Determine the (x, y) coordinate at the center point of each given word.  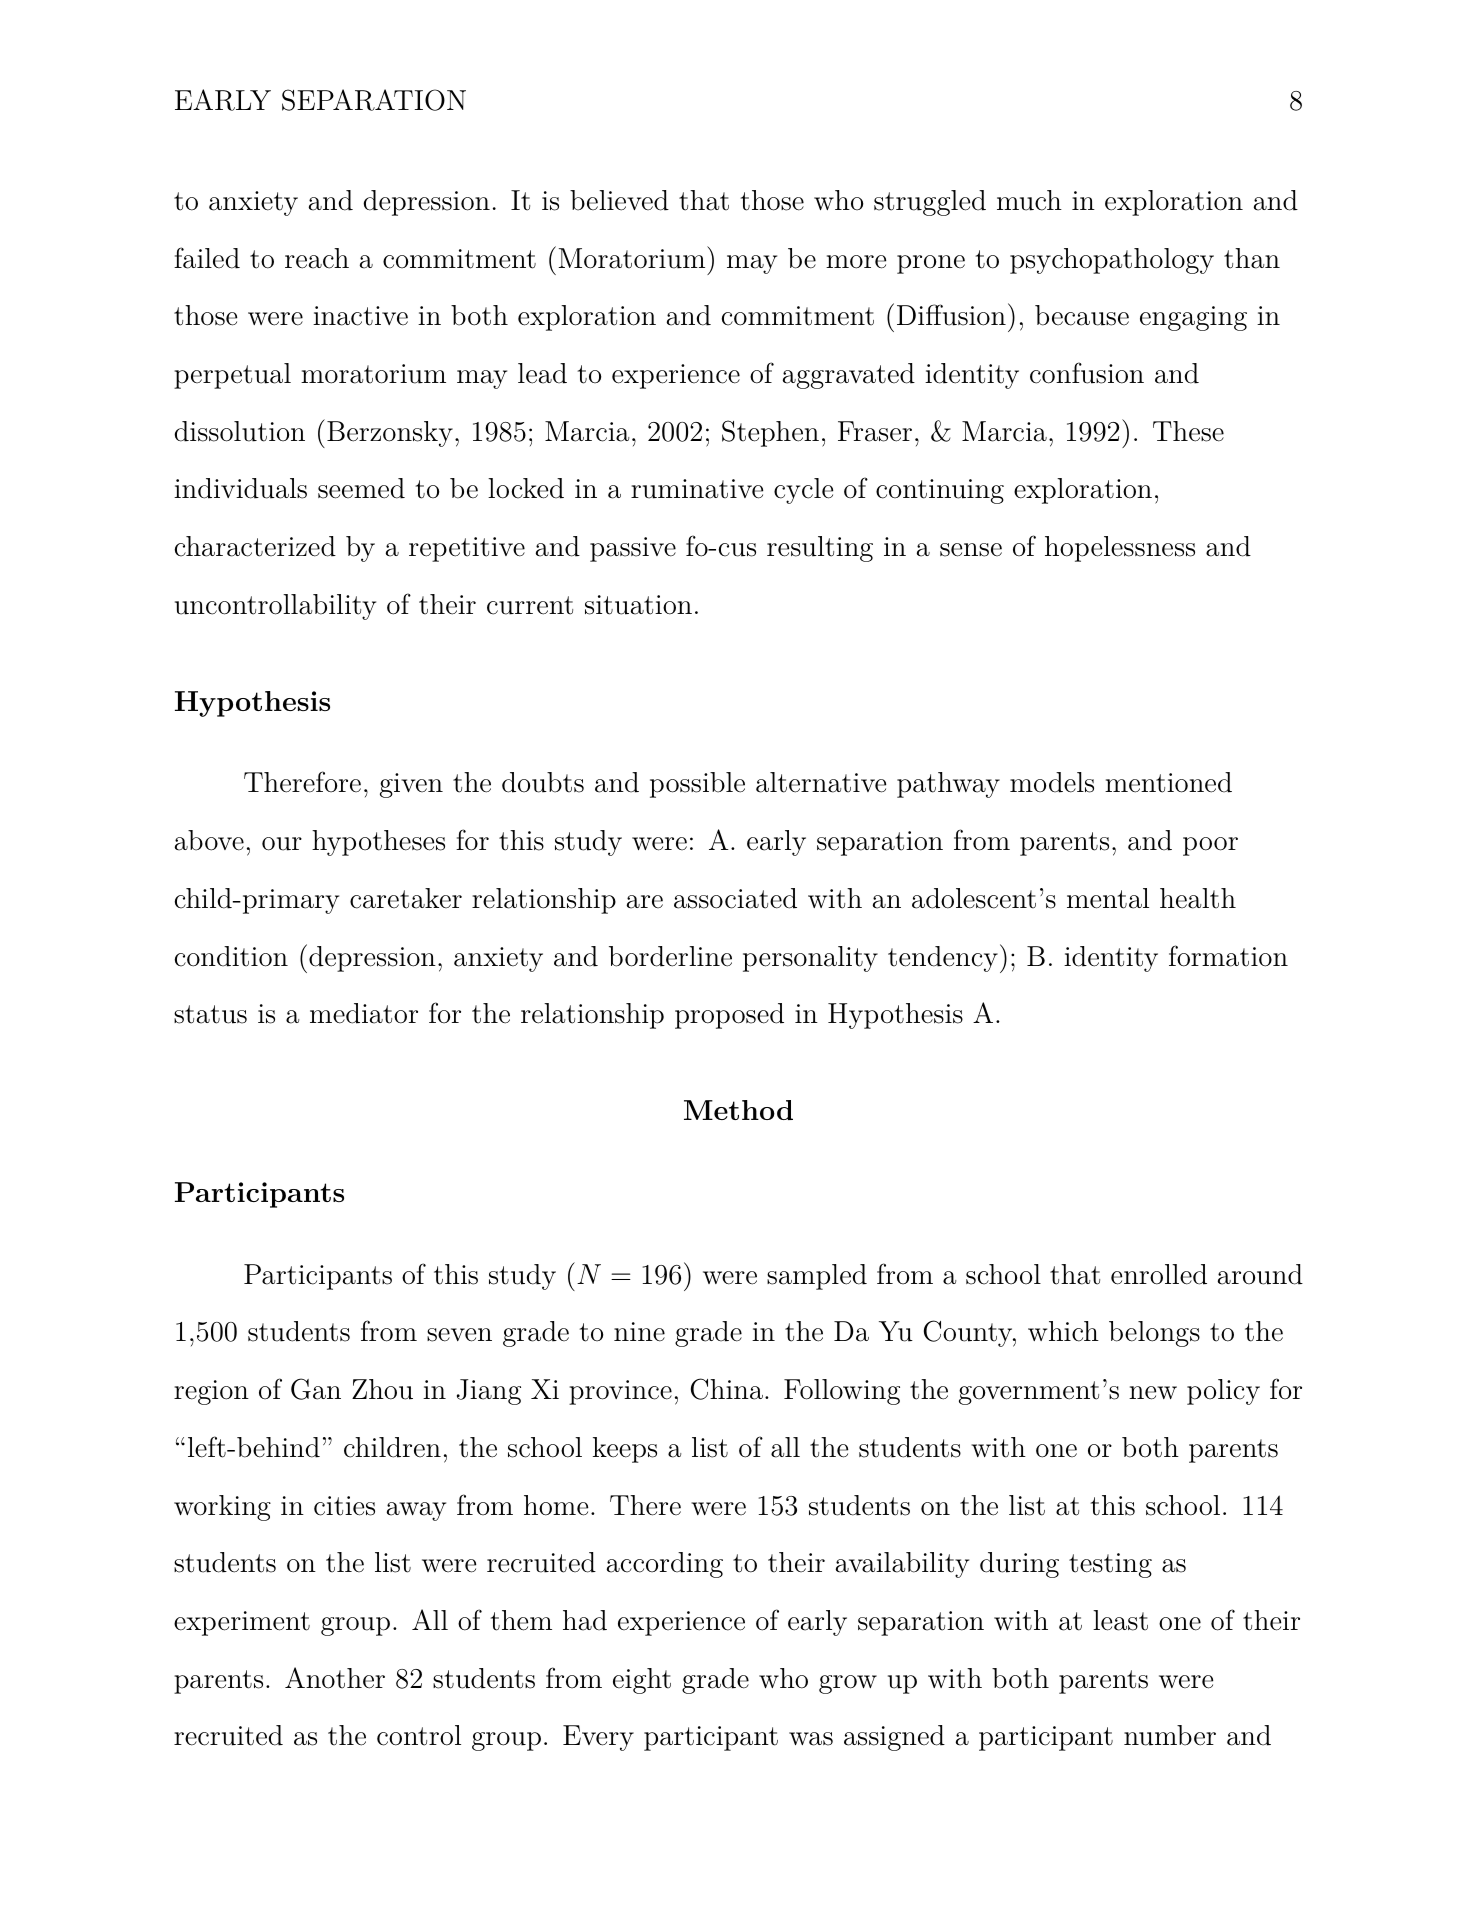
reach (317, 258)
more (856, 262)
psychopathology (1112, 261)
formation (1228, 956)
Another (335, 1678)
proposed (729, 1016)
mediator (364, 1013)
